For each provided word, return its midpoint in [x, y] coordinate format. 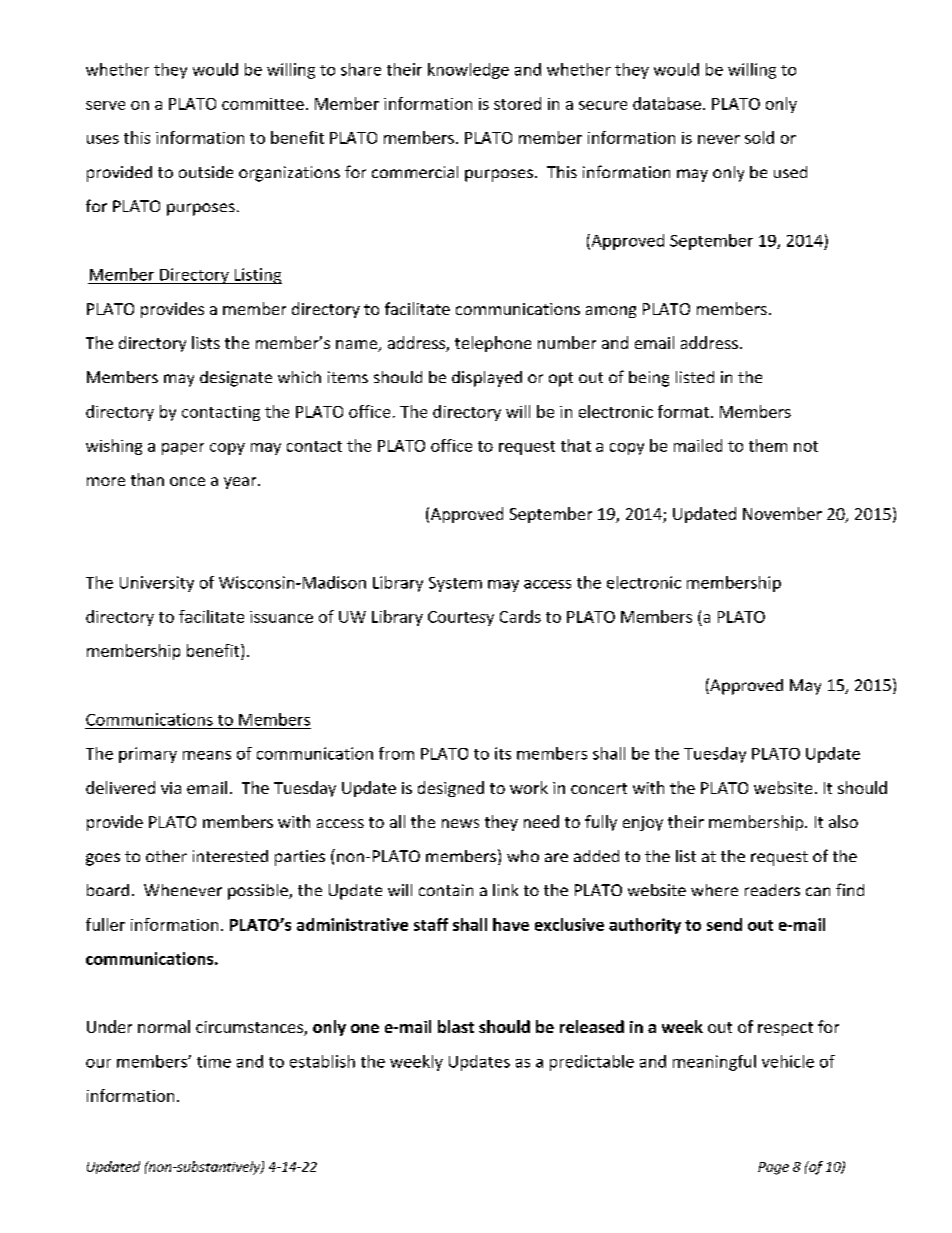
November [782, 513]
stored [517, 103]
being [649, 379]
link [505, 890]
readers [772, 890]
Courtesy [461, 618]
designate [236, 379]
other [166, 856]
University [157, 584]
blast [456, 1026]
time [214, 1061]
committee [263, 104]
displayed [487, 379]
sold [759, 137]
